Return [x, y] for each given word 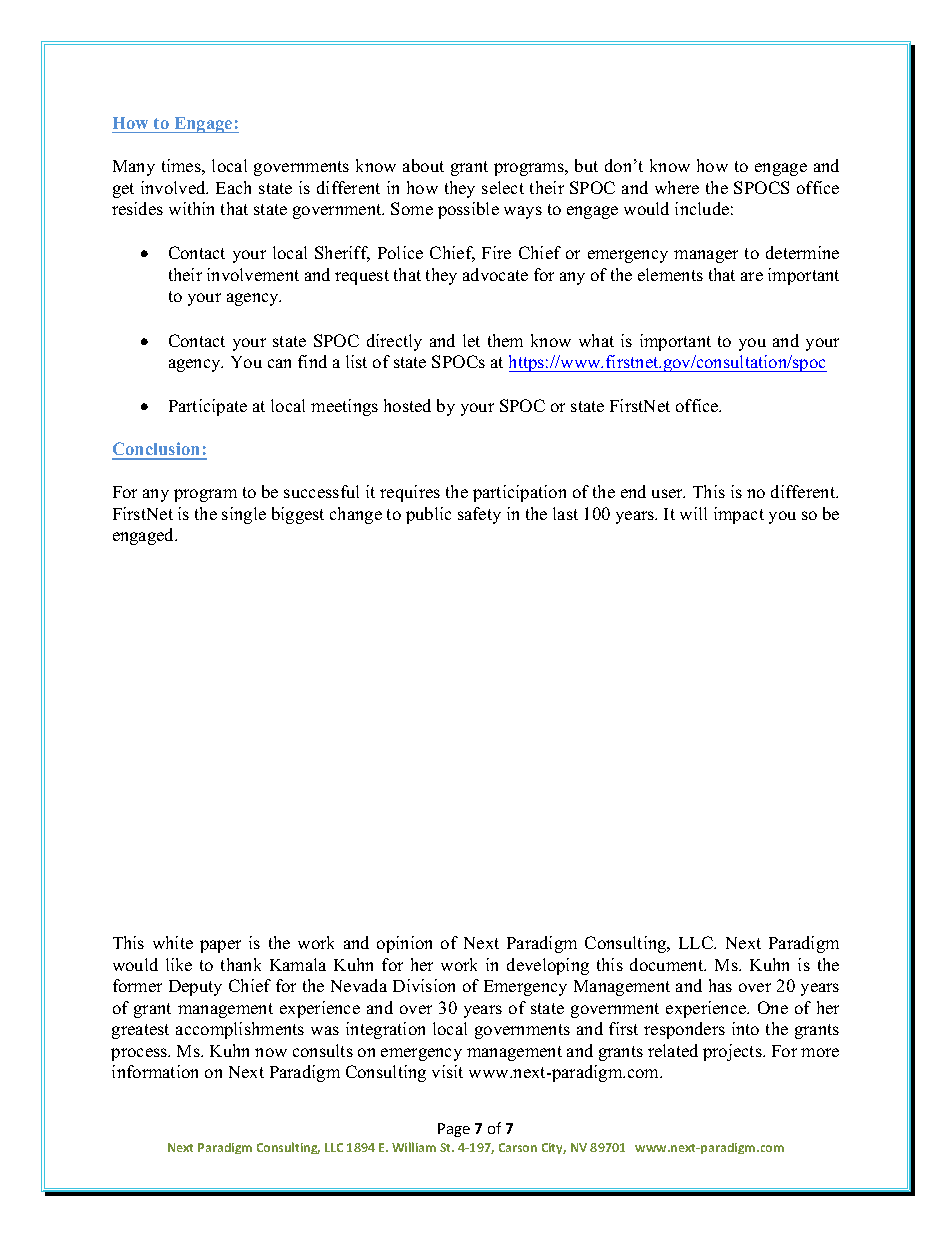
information [155, 1071]
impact [739, 515]
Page [454, 1130]
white [173, 942]
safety [479, 515]
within [191, 208]
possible [468, 210]
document [668, 964]
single [244, 515]
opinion [404, 944]
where [677, 187]
